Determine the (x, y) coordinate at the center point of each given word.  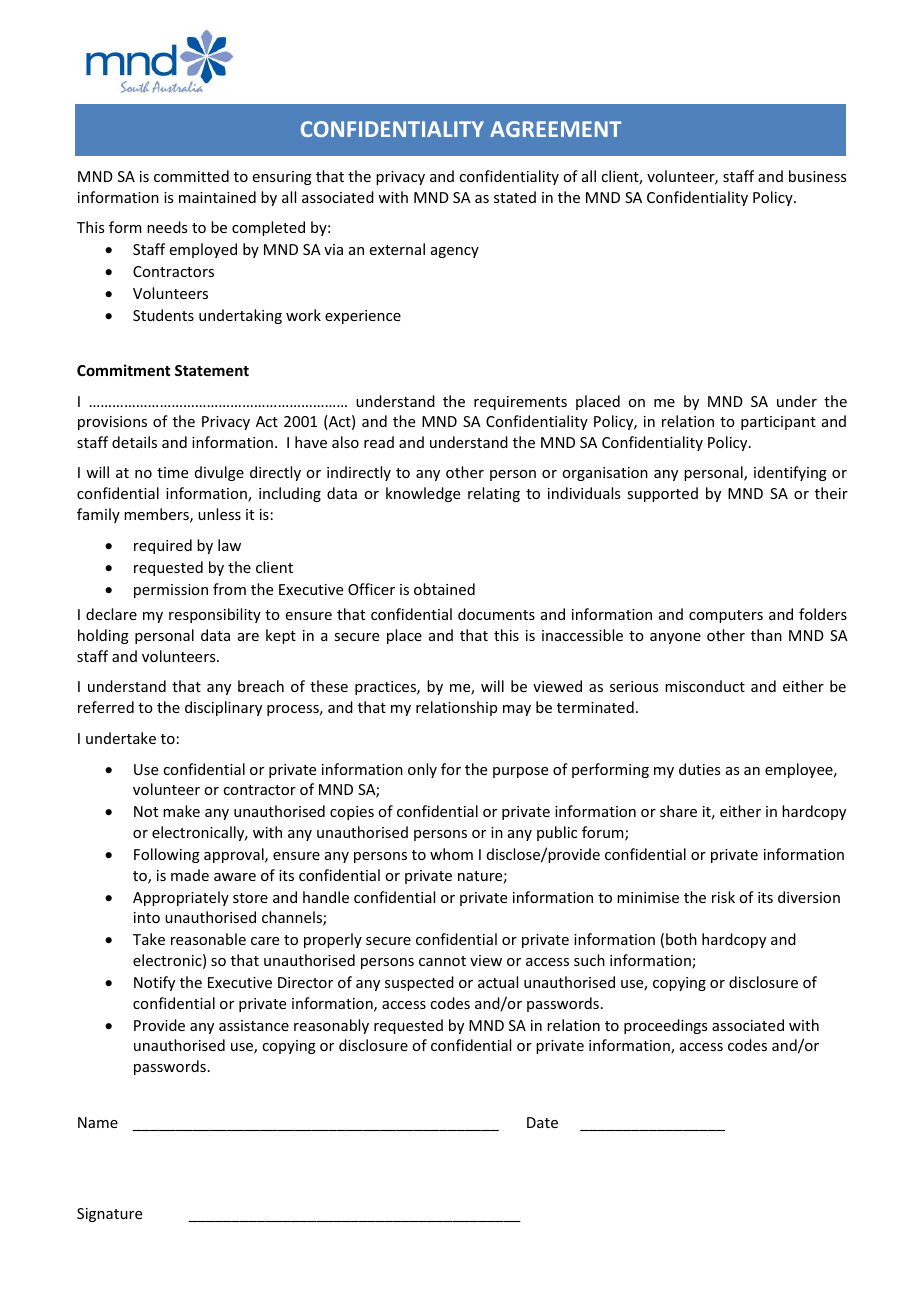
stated (515, 197)
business (817, 176)
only (422, 770)
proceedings (665, 1026)
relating (494, 494)
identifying (790, 473)
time (172, 472)
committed (191, 176)
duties (699, 769)
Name (98, 1122)
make (181, 811)
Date (542, 1122)
